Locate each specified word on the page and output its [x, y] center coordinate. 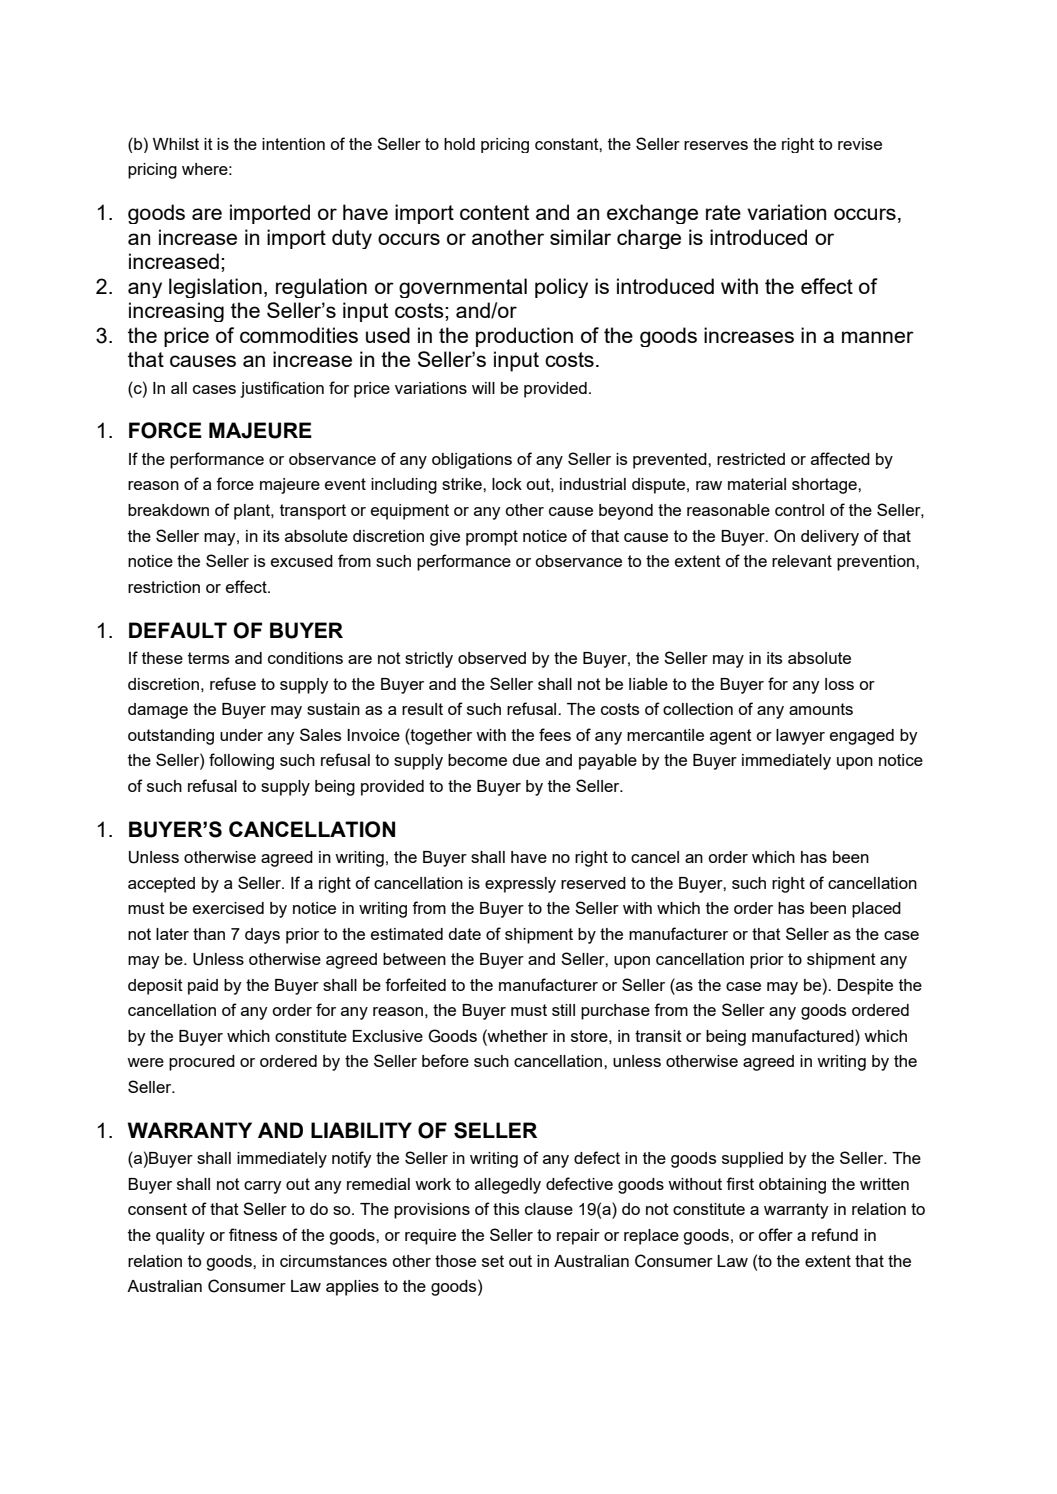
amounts [821, 709]
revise [860, 144]
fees [555, 734]
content [494, 212]
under [241, 735]
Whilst [176, 144]
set [493, 1261]
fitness [253, 1234]
